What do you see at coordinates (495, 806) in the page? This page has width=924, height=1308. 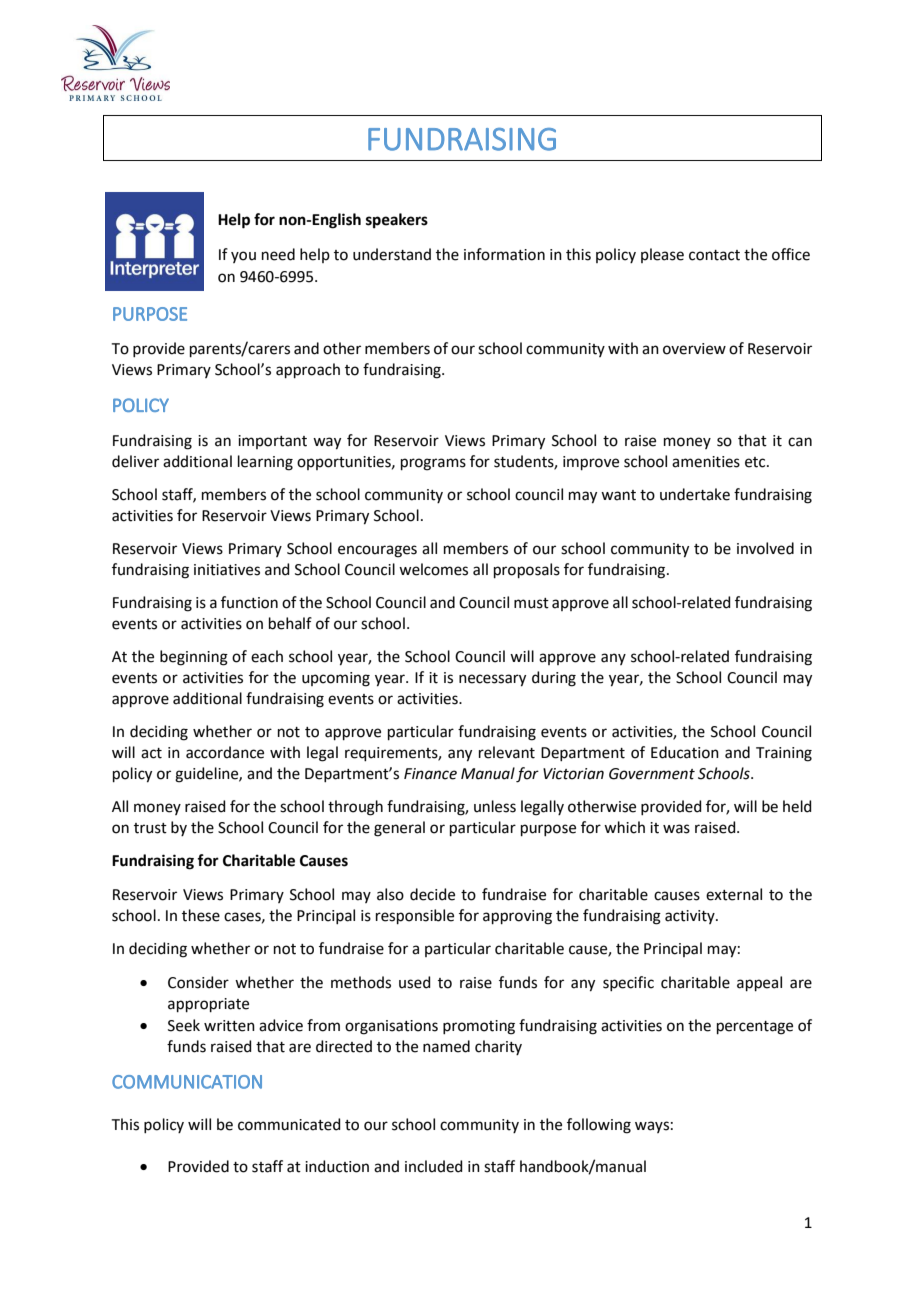 I see `unless` at bounding box center [495, 806].
